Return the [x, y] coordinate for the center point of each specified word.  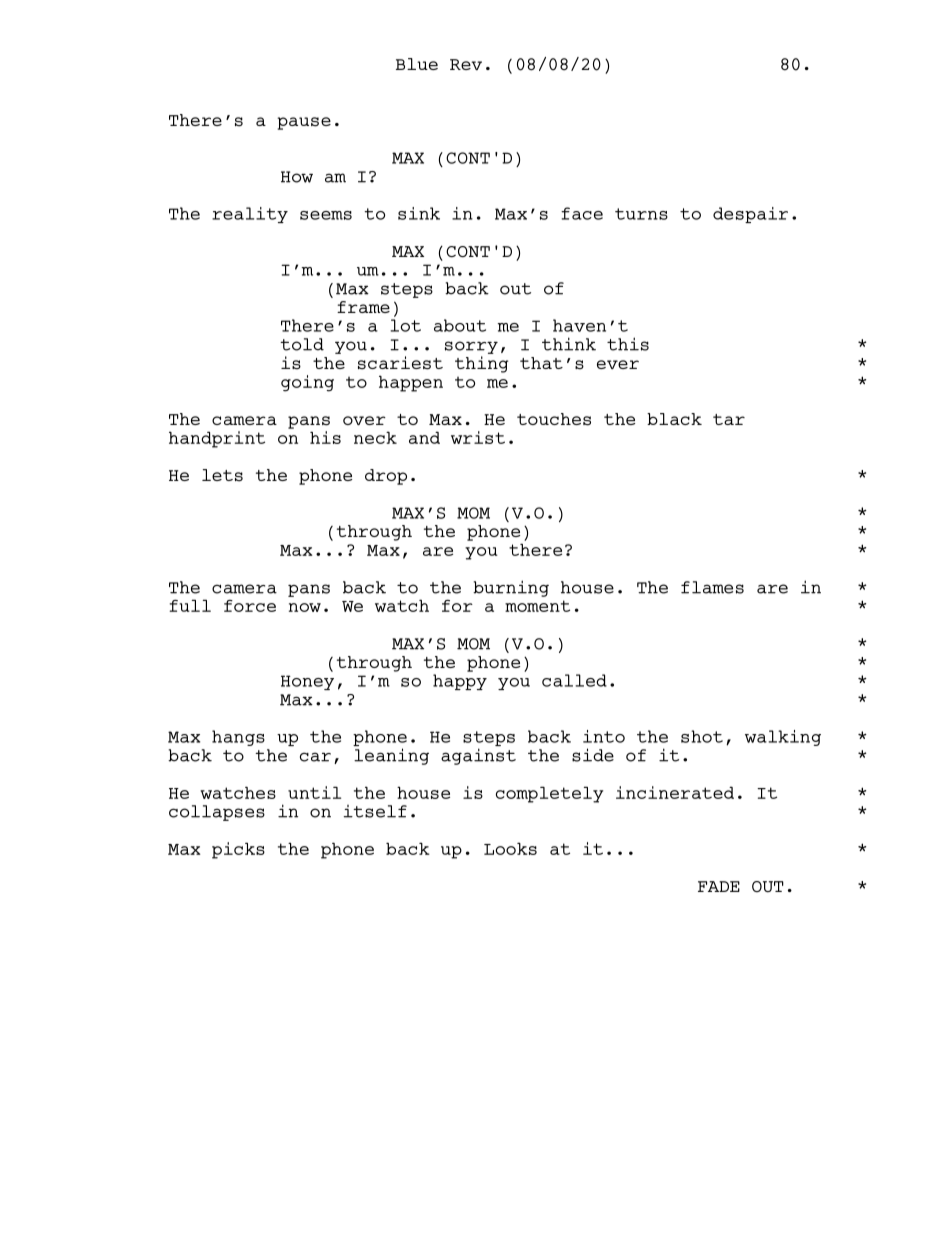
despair [750, 215]
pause [304, 123]
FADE [719, 886]
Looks [510, 848]
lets [222, 475]
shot [702, 736]
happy [460, 682]
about [460, 325]
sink [419, 213]
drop [386, 477]
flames [712, 587]
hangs [238, 738]
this [628, 344]
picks [238, 850]
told [302, 344]
